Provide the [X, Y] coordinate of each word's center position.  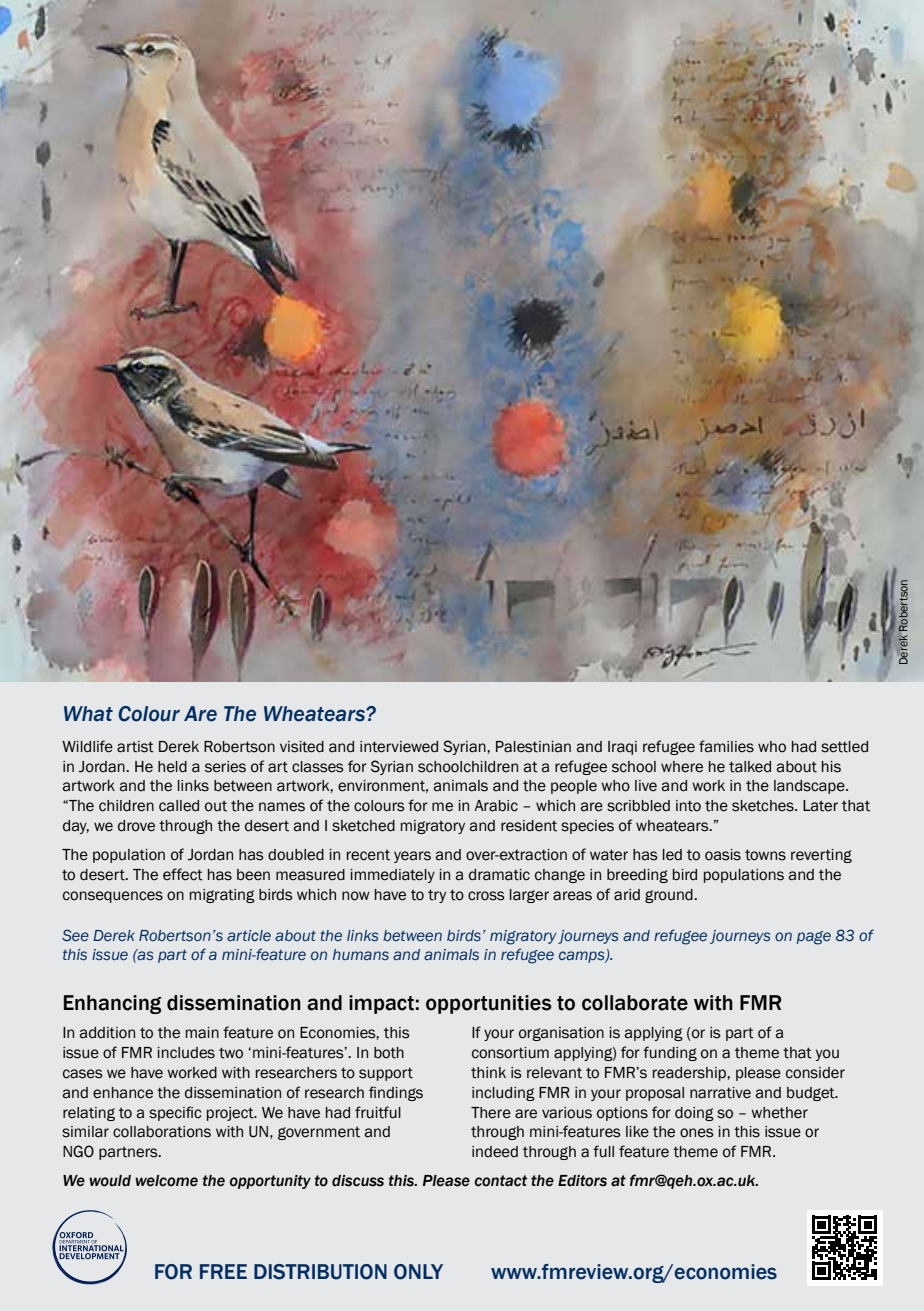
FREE [223, 1271]
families [726, 746]
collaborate [635, 1003]
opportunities [489, 1004]
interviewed [399, 747]
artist [135, 747]
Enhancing [112, 1004]
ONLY [418, 1272]
